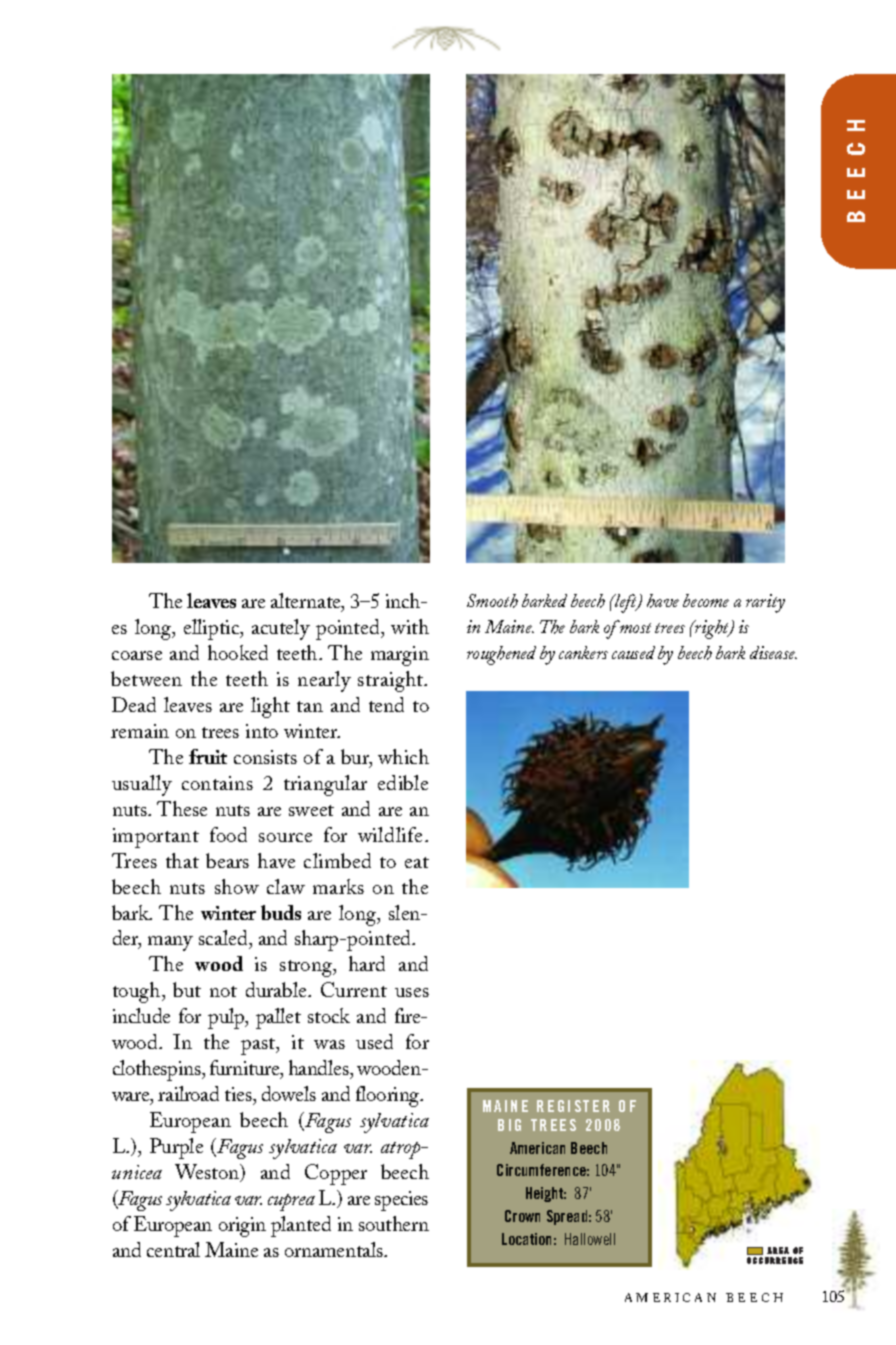  I want to click on Crown, so click(522, 1216).
